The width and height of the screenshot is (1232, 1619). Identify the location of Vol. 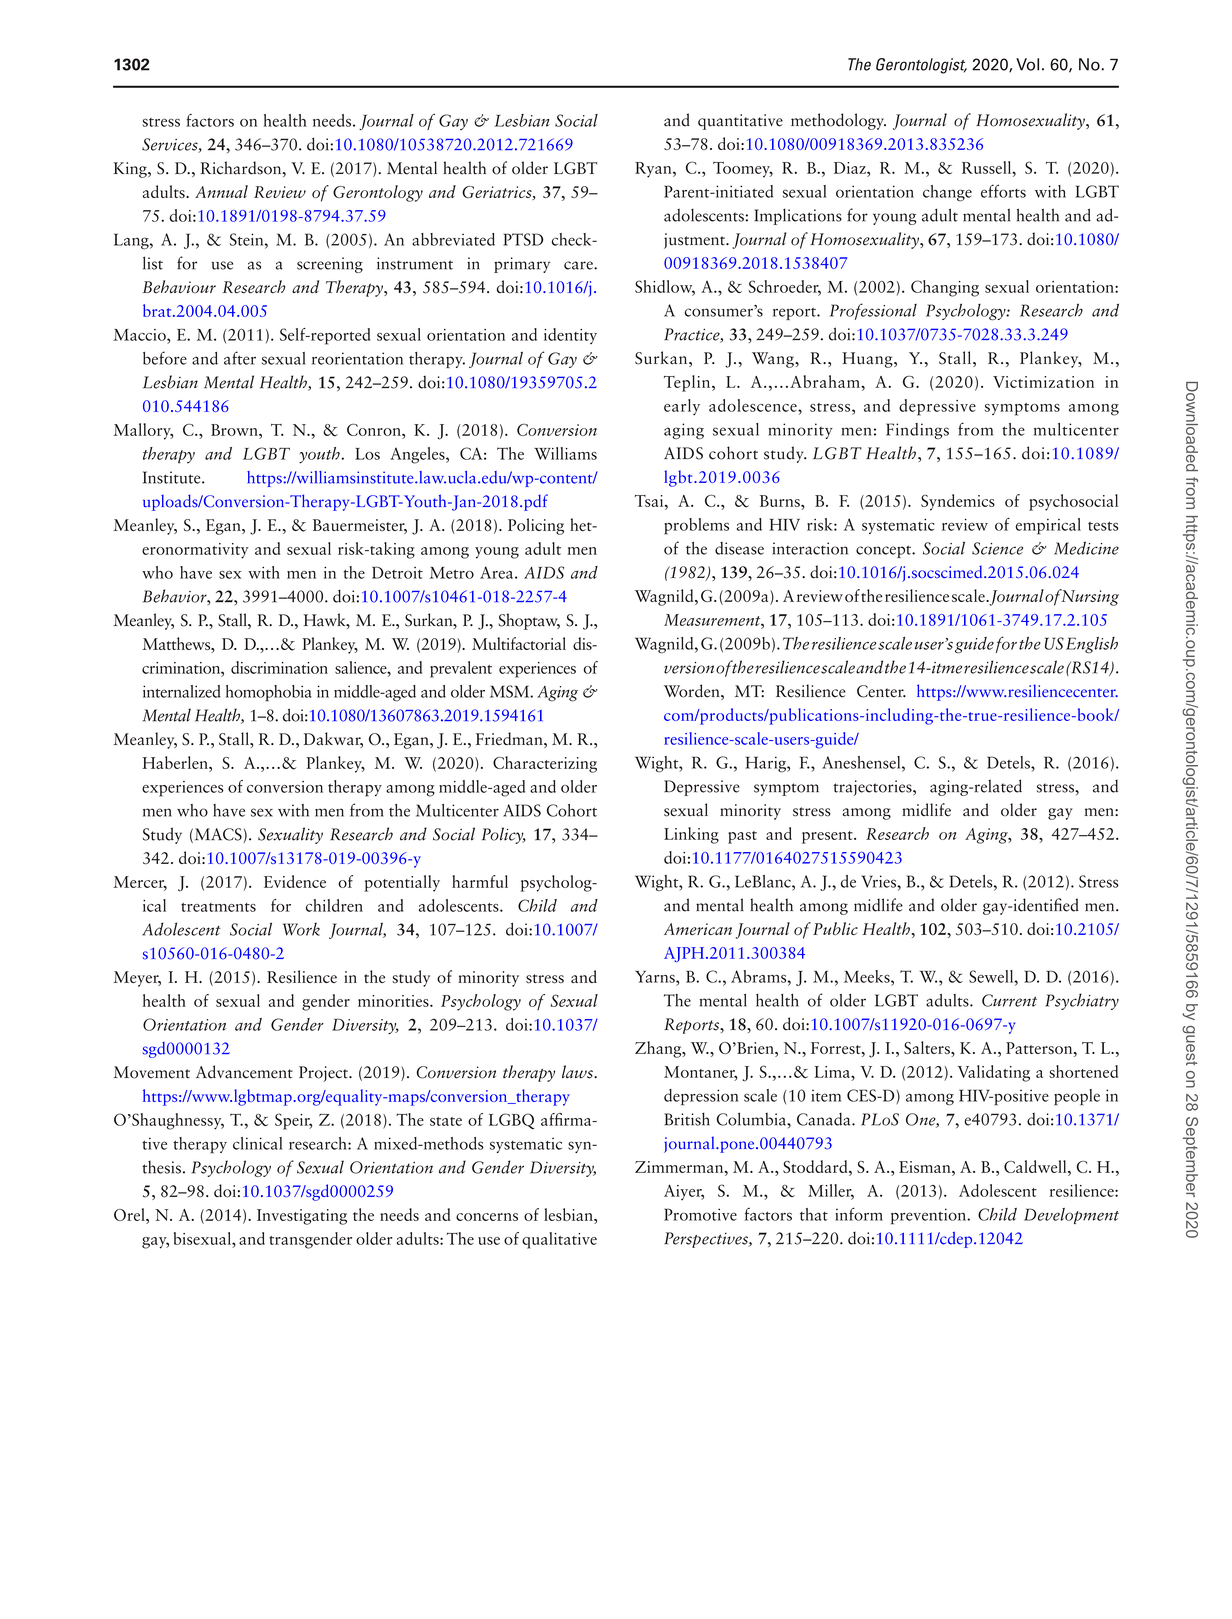
(1027, 64).
